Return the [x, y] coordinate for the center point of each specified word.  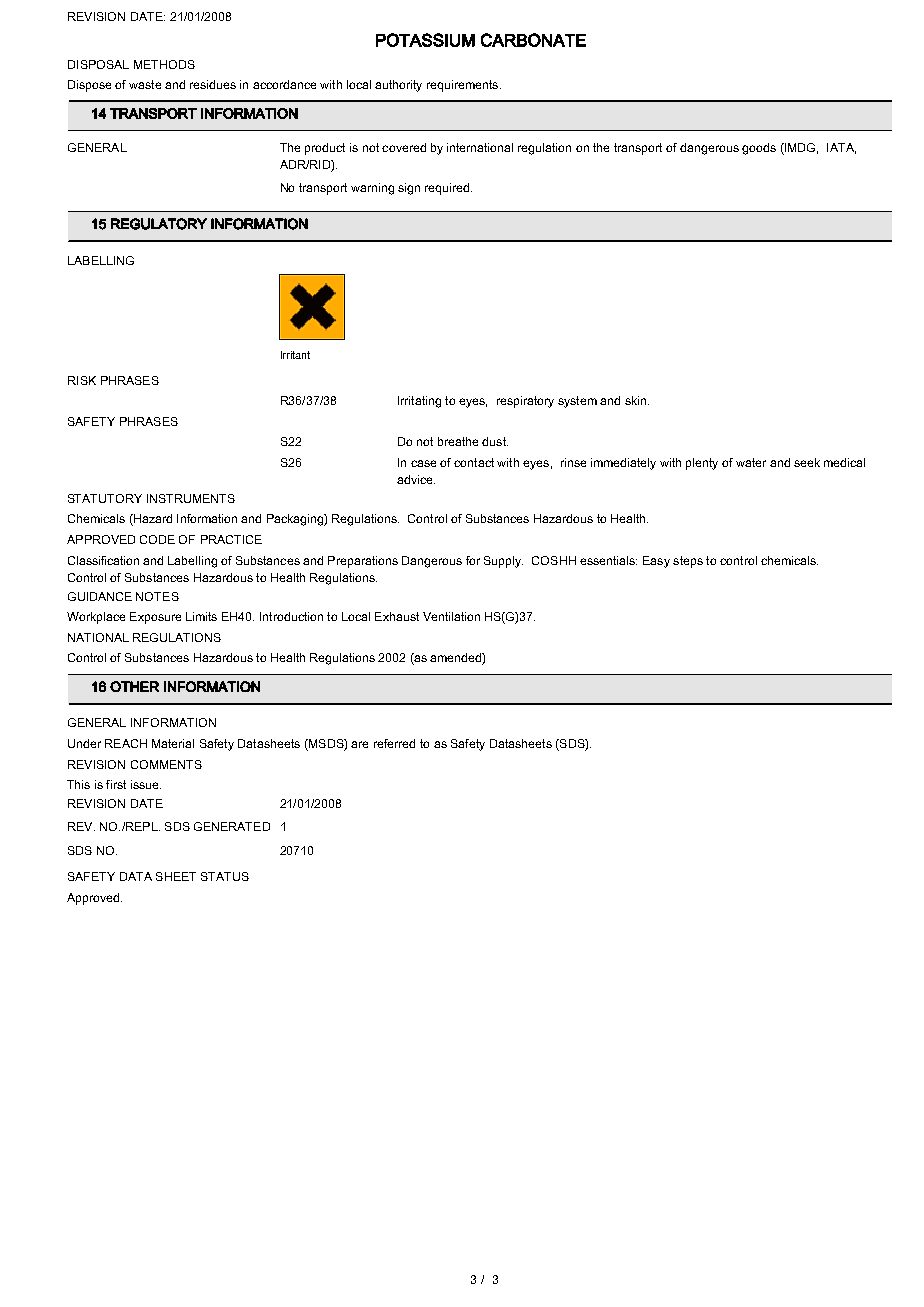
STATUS [225, 876]
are [359, 744]
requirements [464, 86]
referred [394, 743]
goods [759, 149]
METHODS [164, 64]
